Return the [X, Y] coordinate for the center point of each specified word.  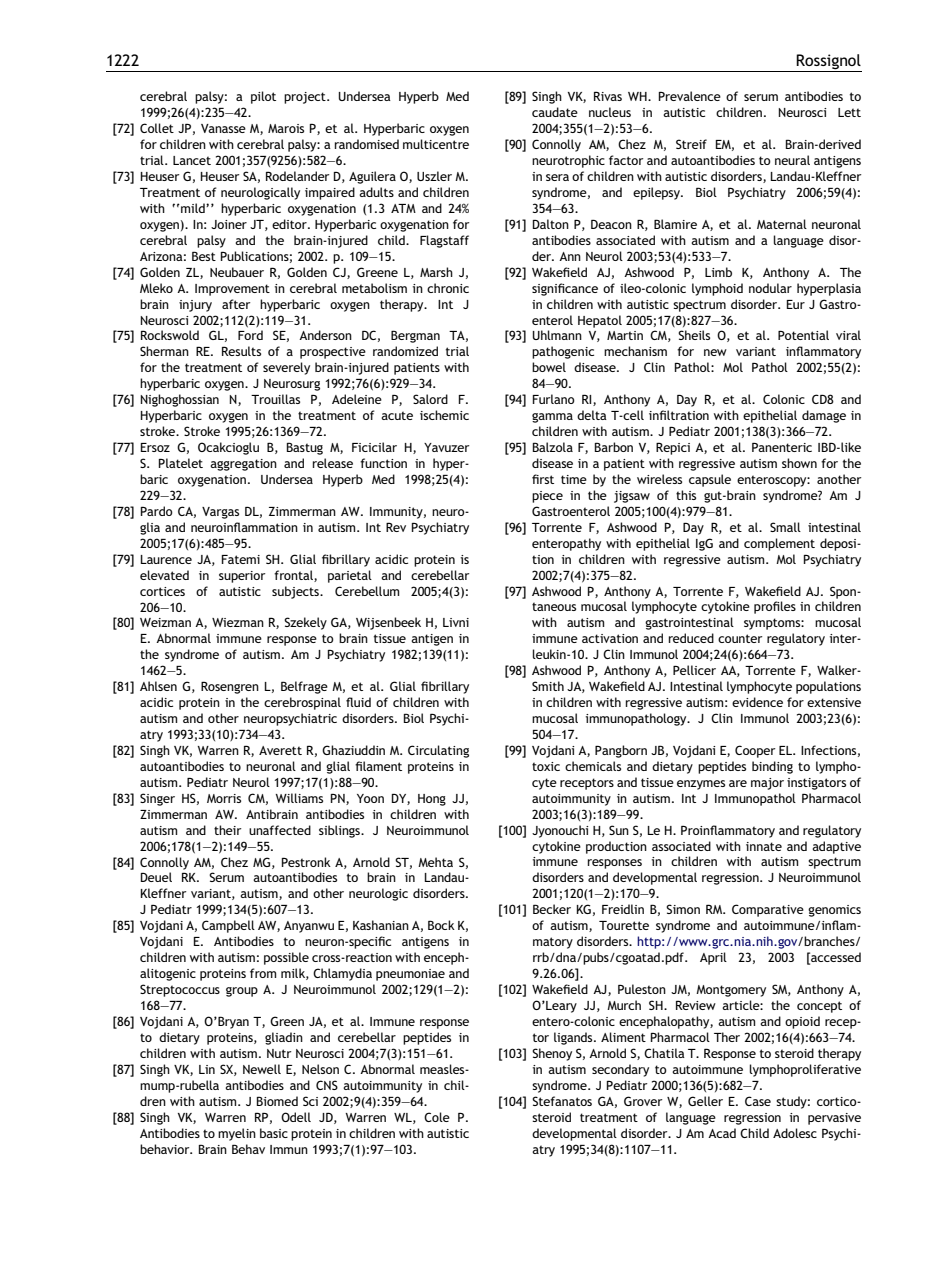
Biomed [277, 1101]
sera [557, 177]
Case [758, 1101]
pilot [263, 97]
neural [792, 160]
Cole [437, 1117]
